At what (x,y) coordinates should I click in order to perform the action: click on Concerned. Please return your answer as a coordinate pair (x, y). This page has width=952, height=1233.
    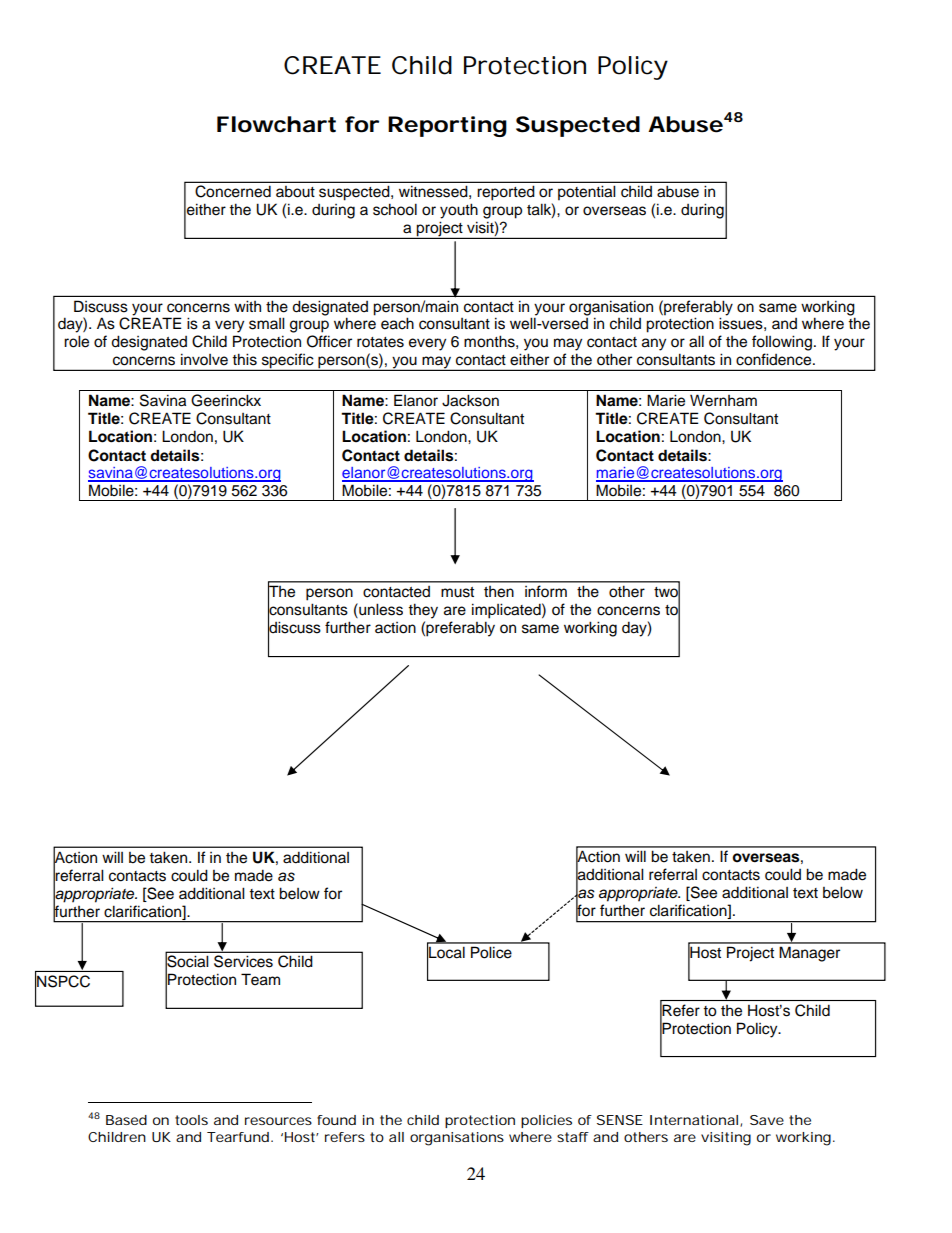
    Looking at the image, I should click on (233, 191).
